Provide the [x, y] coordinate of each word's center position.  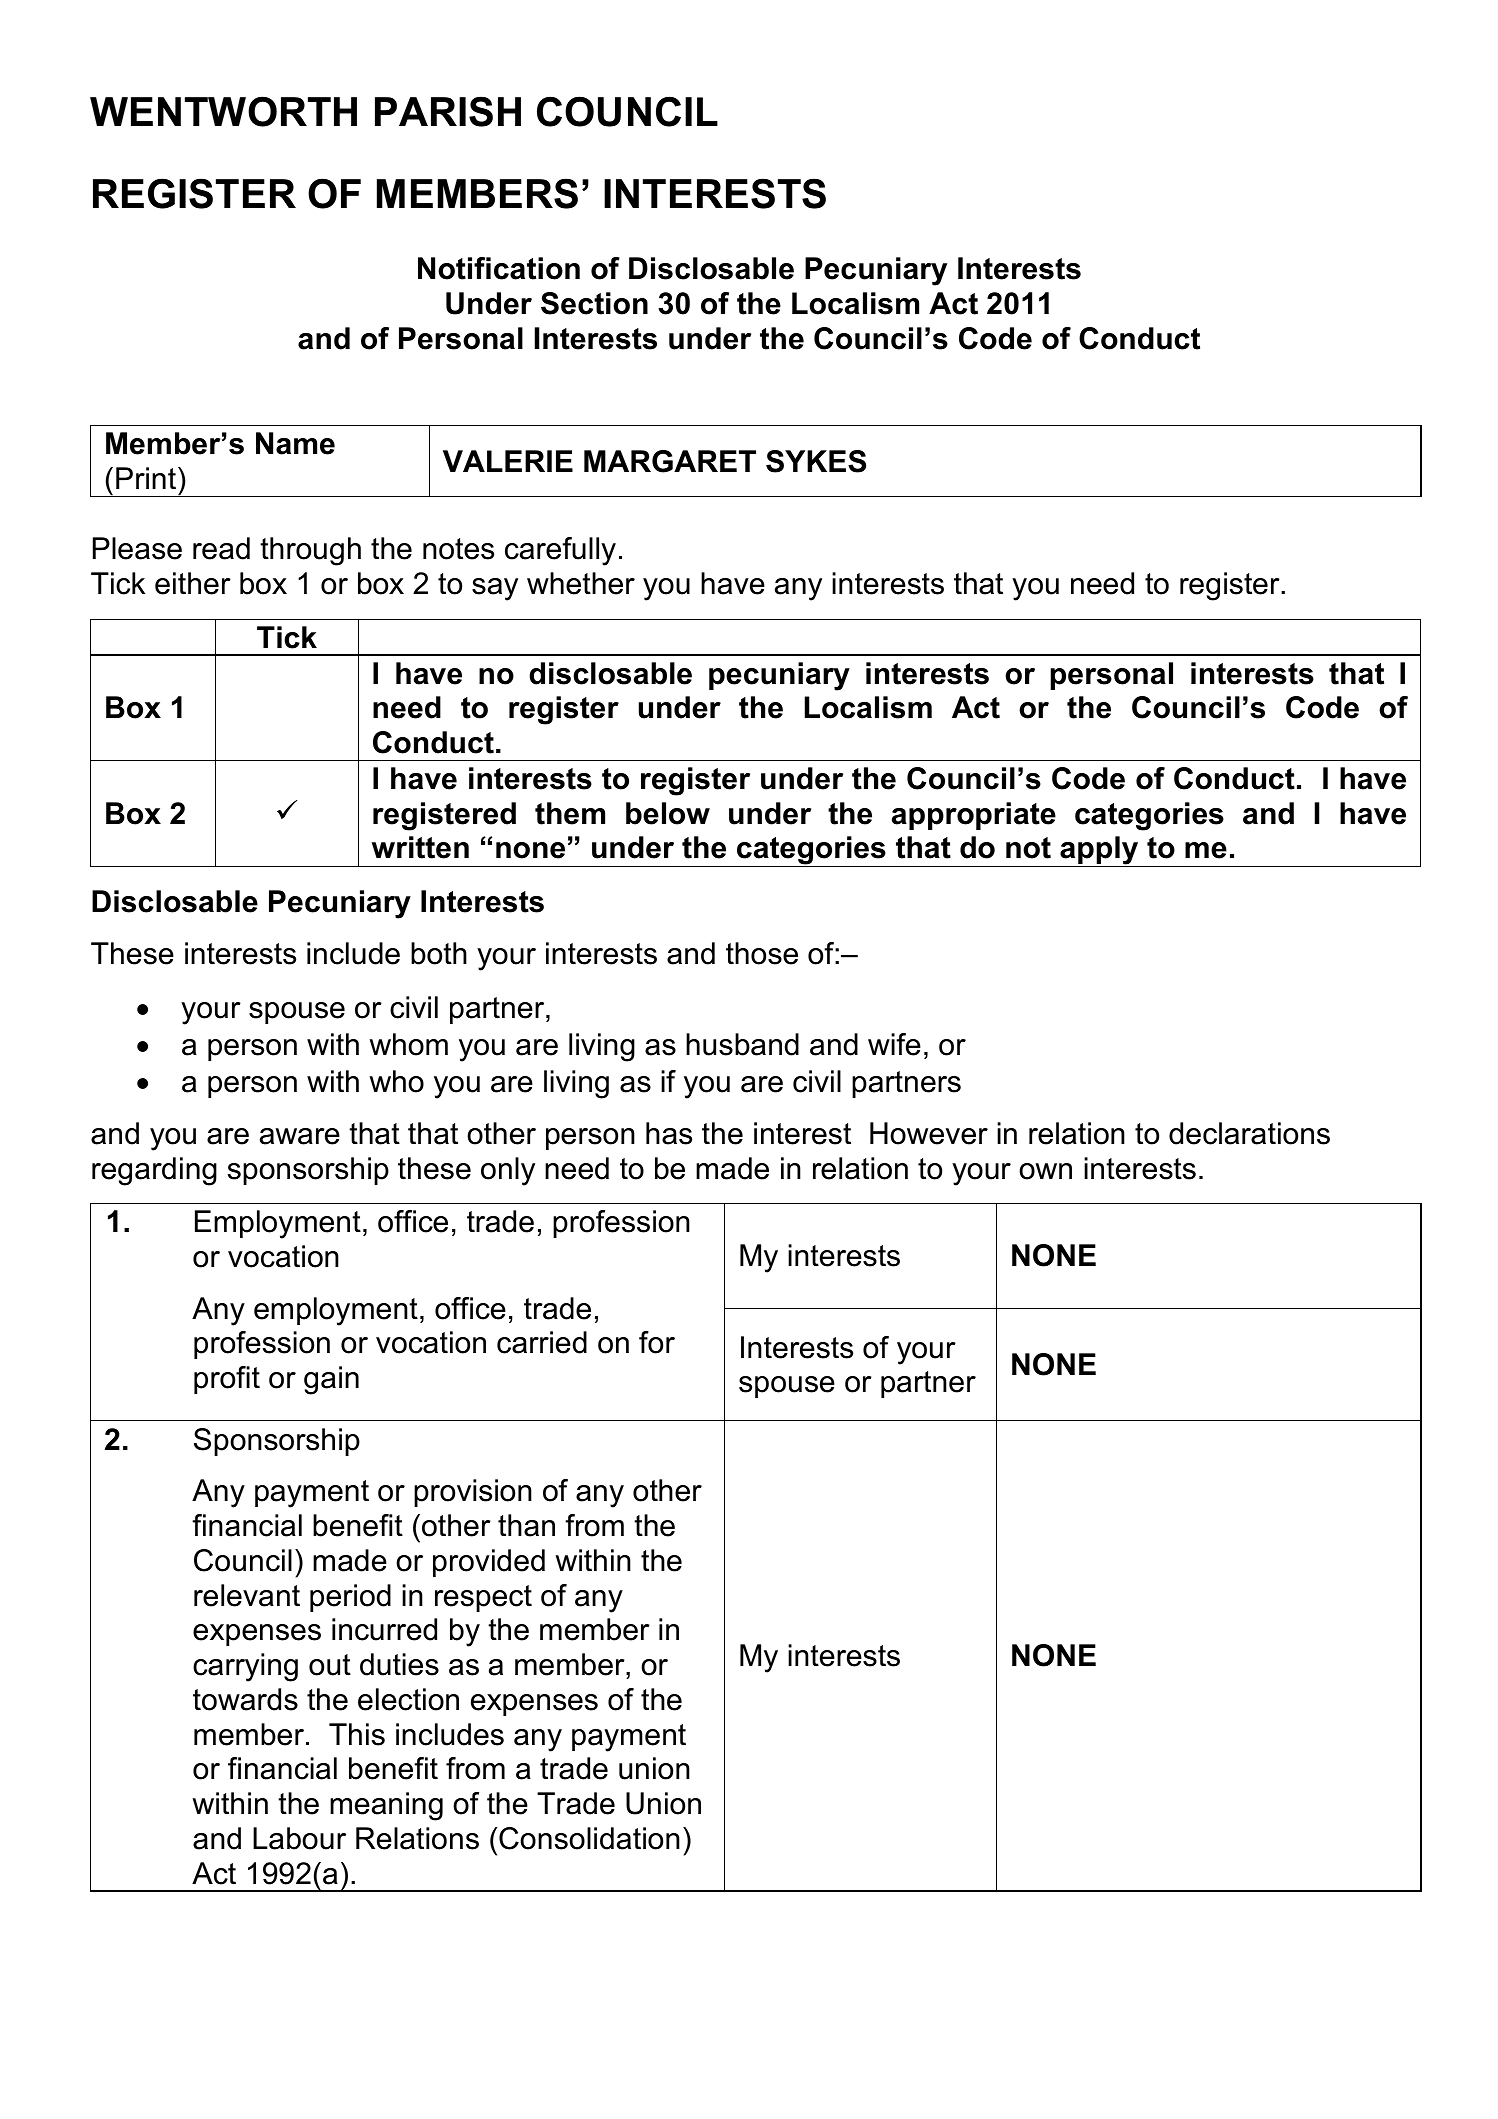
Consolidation [589, 1838]
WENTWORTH [223, 111]
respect [483, 1598]
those [762, 953]
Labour [299, 1838]
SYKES [816, 461]
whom [408, 1044]
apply [1099, 851]
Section [594, 303]
